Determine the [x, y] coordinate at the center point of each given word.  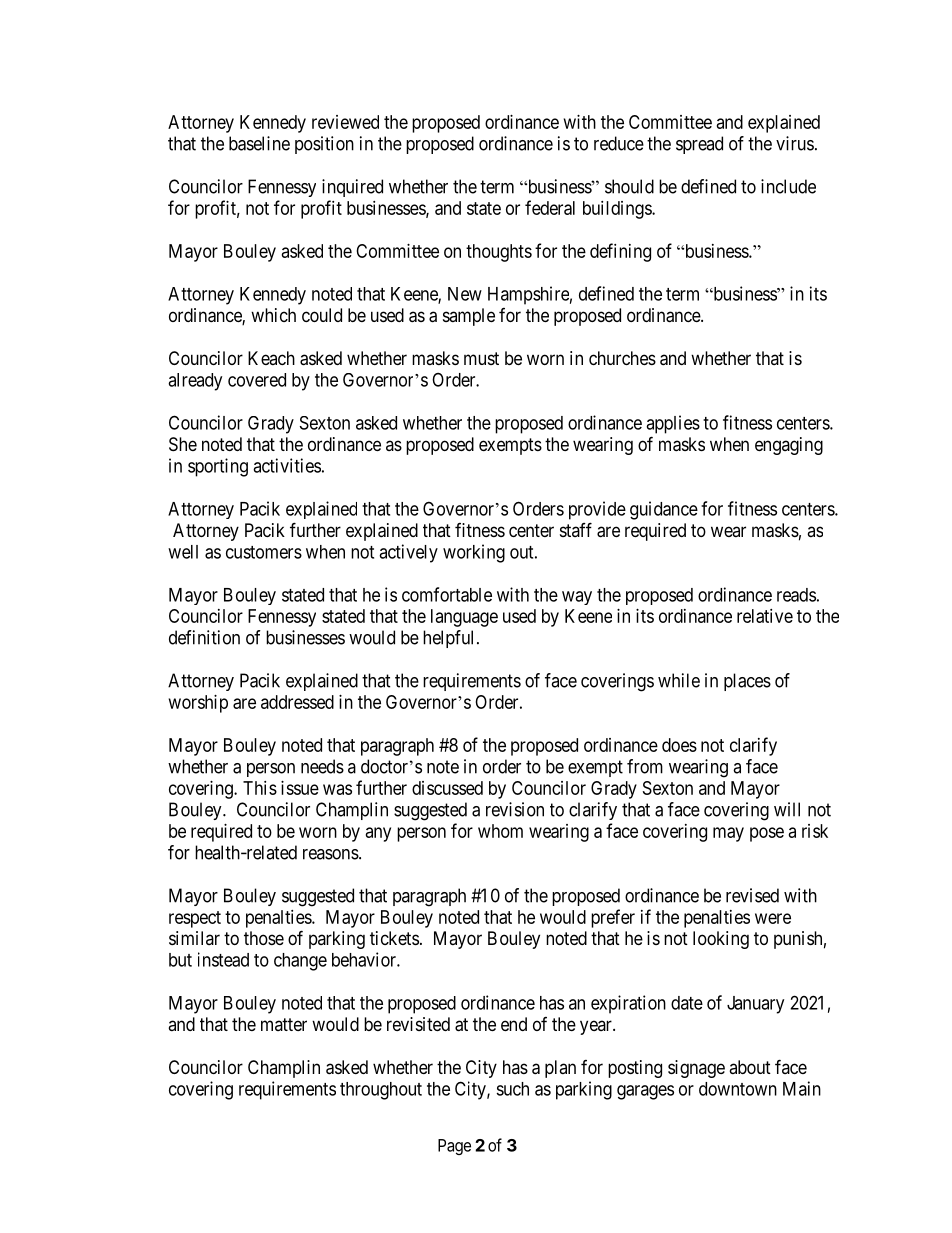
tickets [394, 938]
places [747, 682]
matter [284, 1024]
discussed [447, 788]
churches [622, 358]
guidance [664, 510]
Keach [271, 358]
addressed [297, 702]
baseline [259, 143]
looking [721, 940]
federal [550, 207]
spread [699, 145]
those [264, 938]
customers [264, 552]
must [481, 358]
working [474, 553]
